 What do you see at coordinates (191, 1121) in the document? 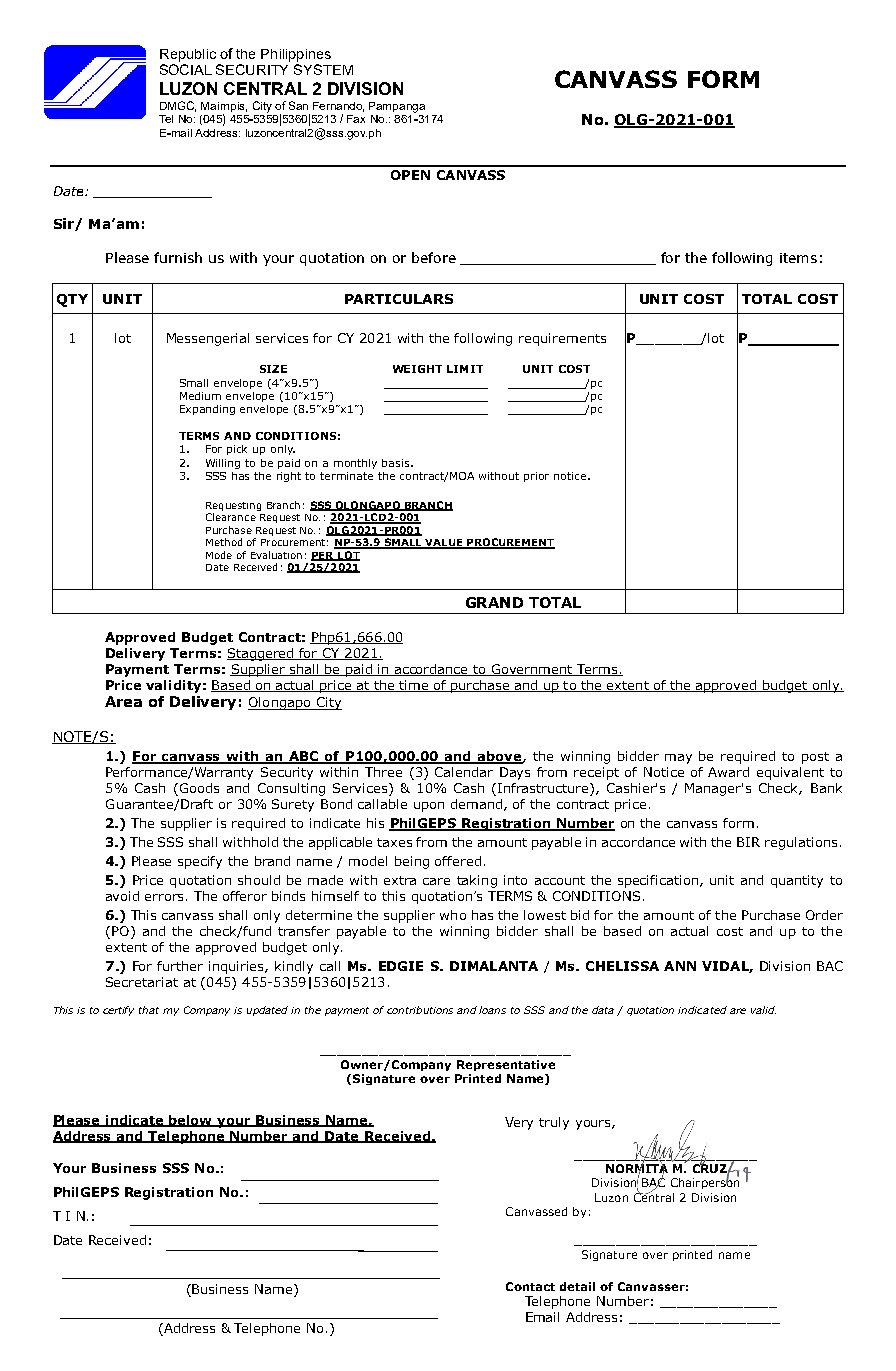
I see `below` at bounding box center [191, 1121].
